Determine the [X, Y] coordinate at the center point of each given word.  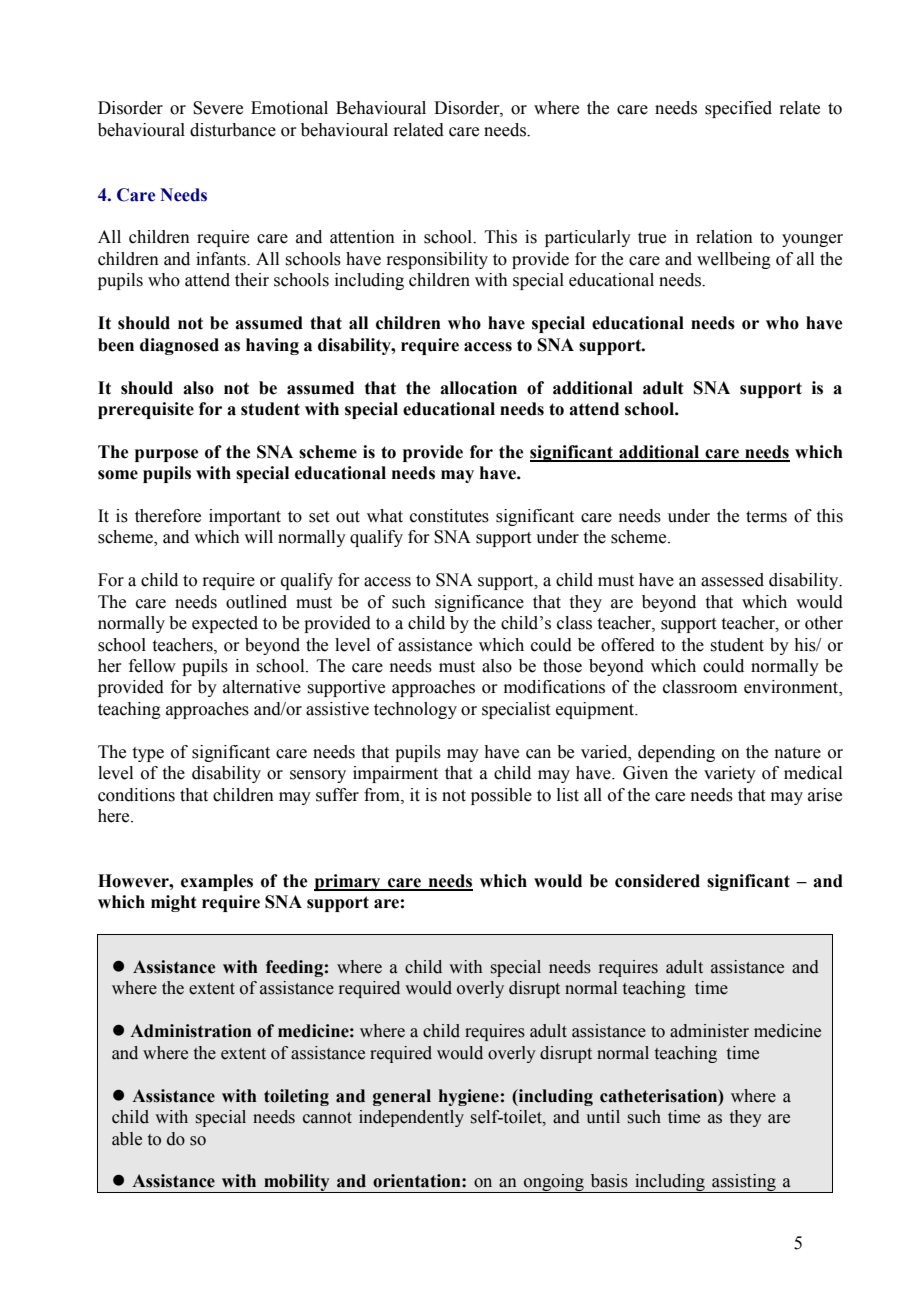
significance [479, 603]
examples [217, 882]
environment [792, 688]
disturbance [233, 130]
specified [738, 109]
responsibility [437, 260]
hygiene [469, 1097]
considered [657, 881]
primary [348, 882]
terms [766, 517]
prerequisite [146, 410]
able [127, 1139]
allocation [478, 388]
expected [225, 624]
